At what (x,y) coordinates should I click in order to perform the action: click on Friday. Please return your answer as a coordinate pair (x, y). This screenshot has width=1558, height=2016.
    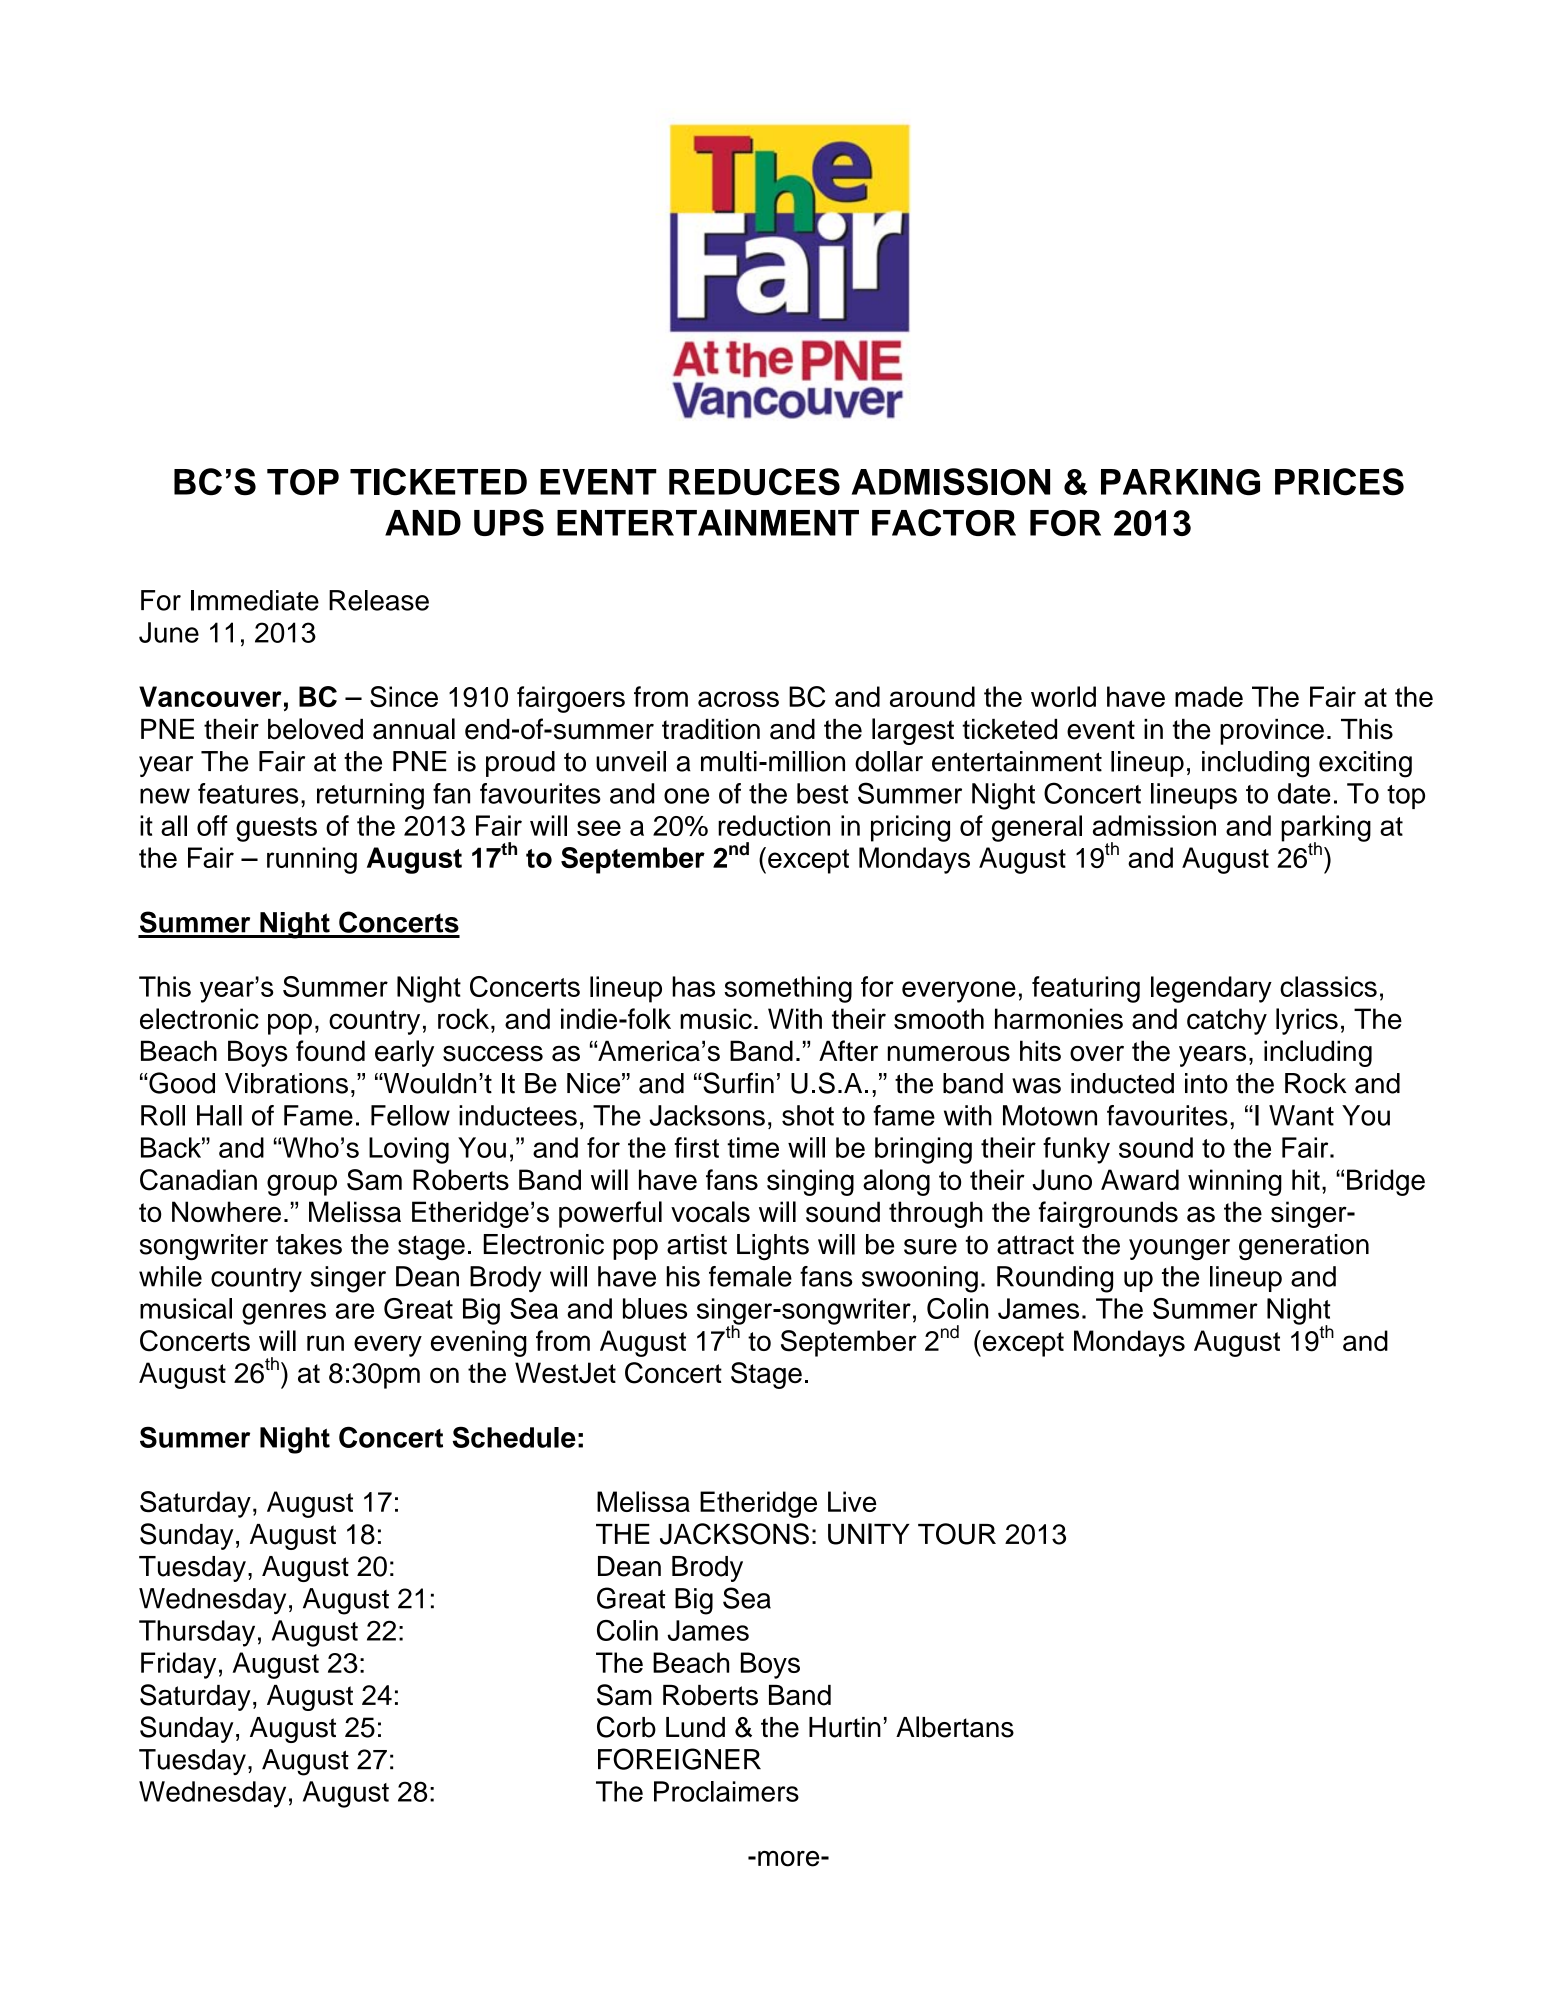
    Looking at the image, I should click on (178, 1665).
